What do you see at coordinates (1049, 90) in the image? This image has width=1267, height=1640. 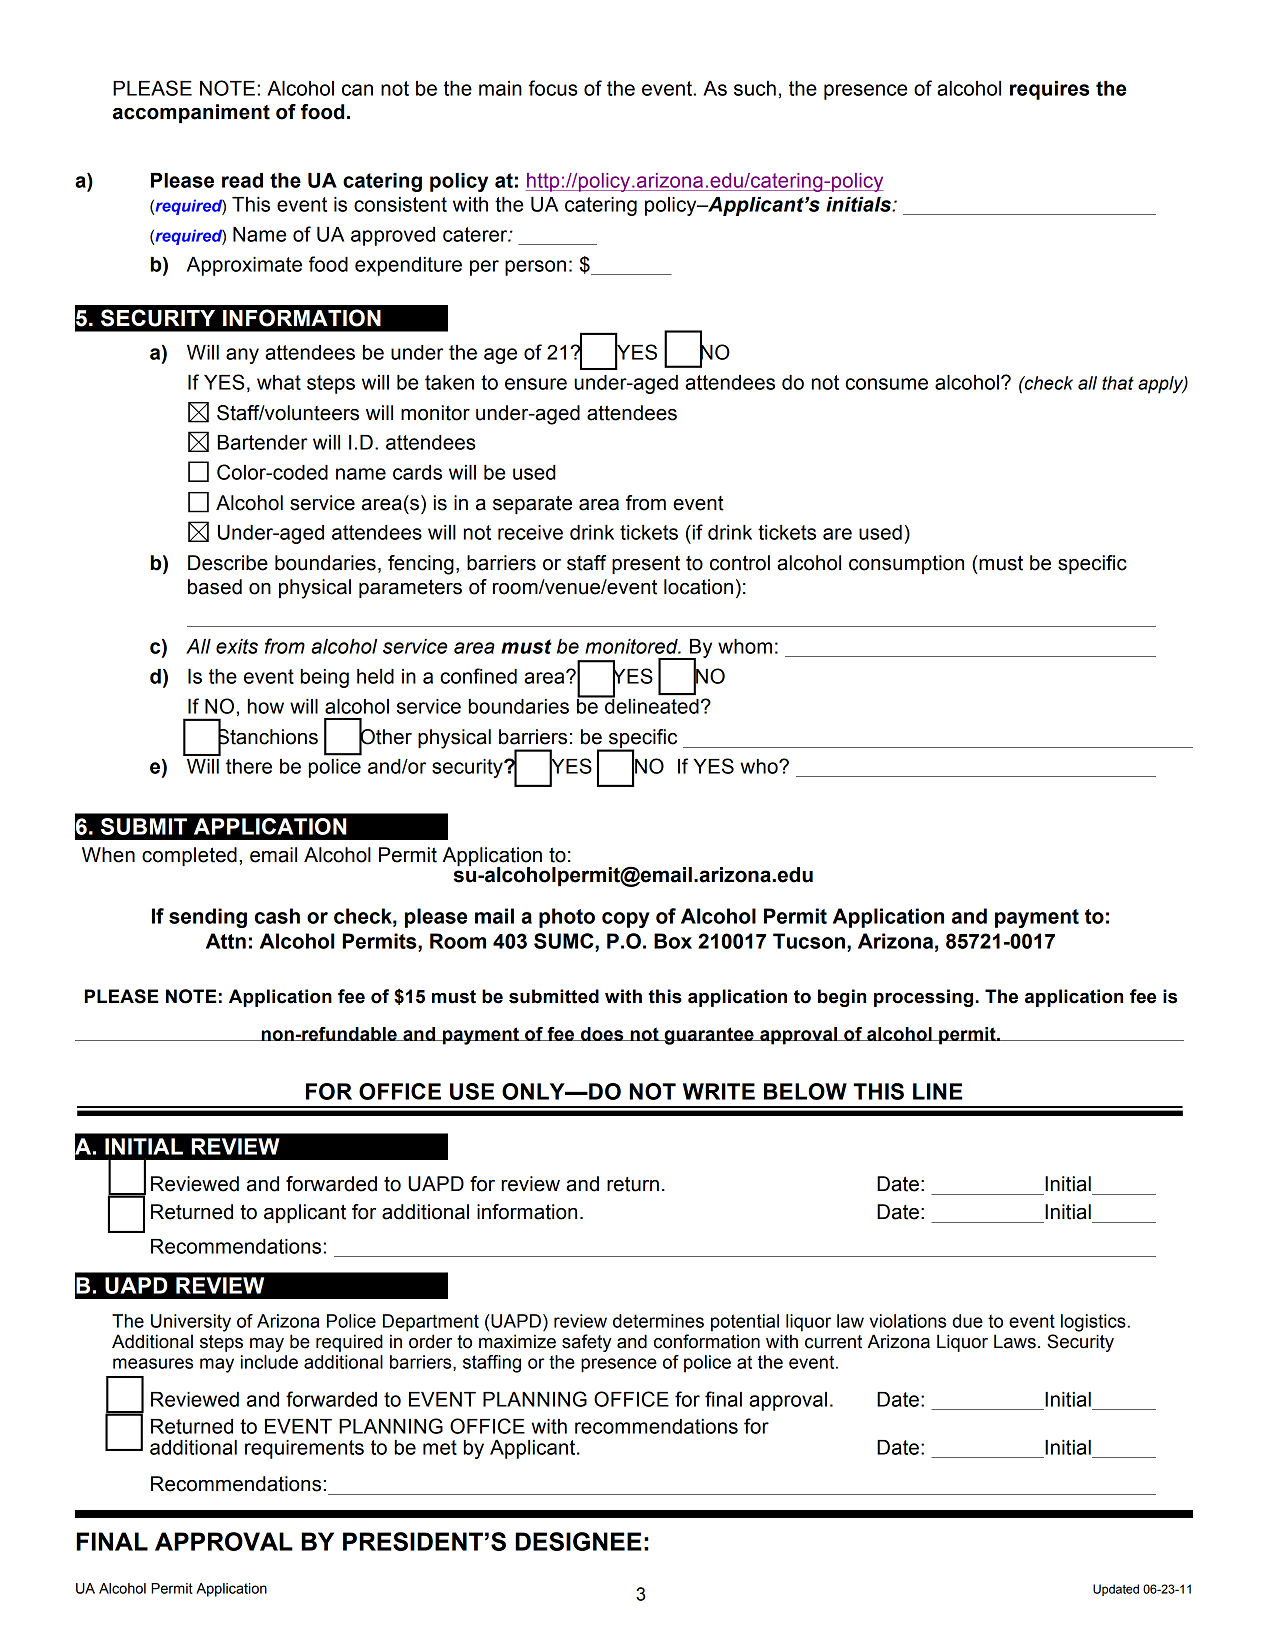 I see `requires` at bounding box center [1049, 90].
